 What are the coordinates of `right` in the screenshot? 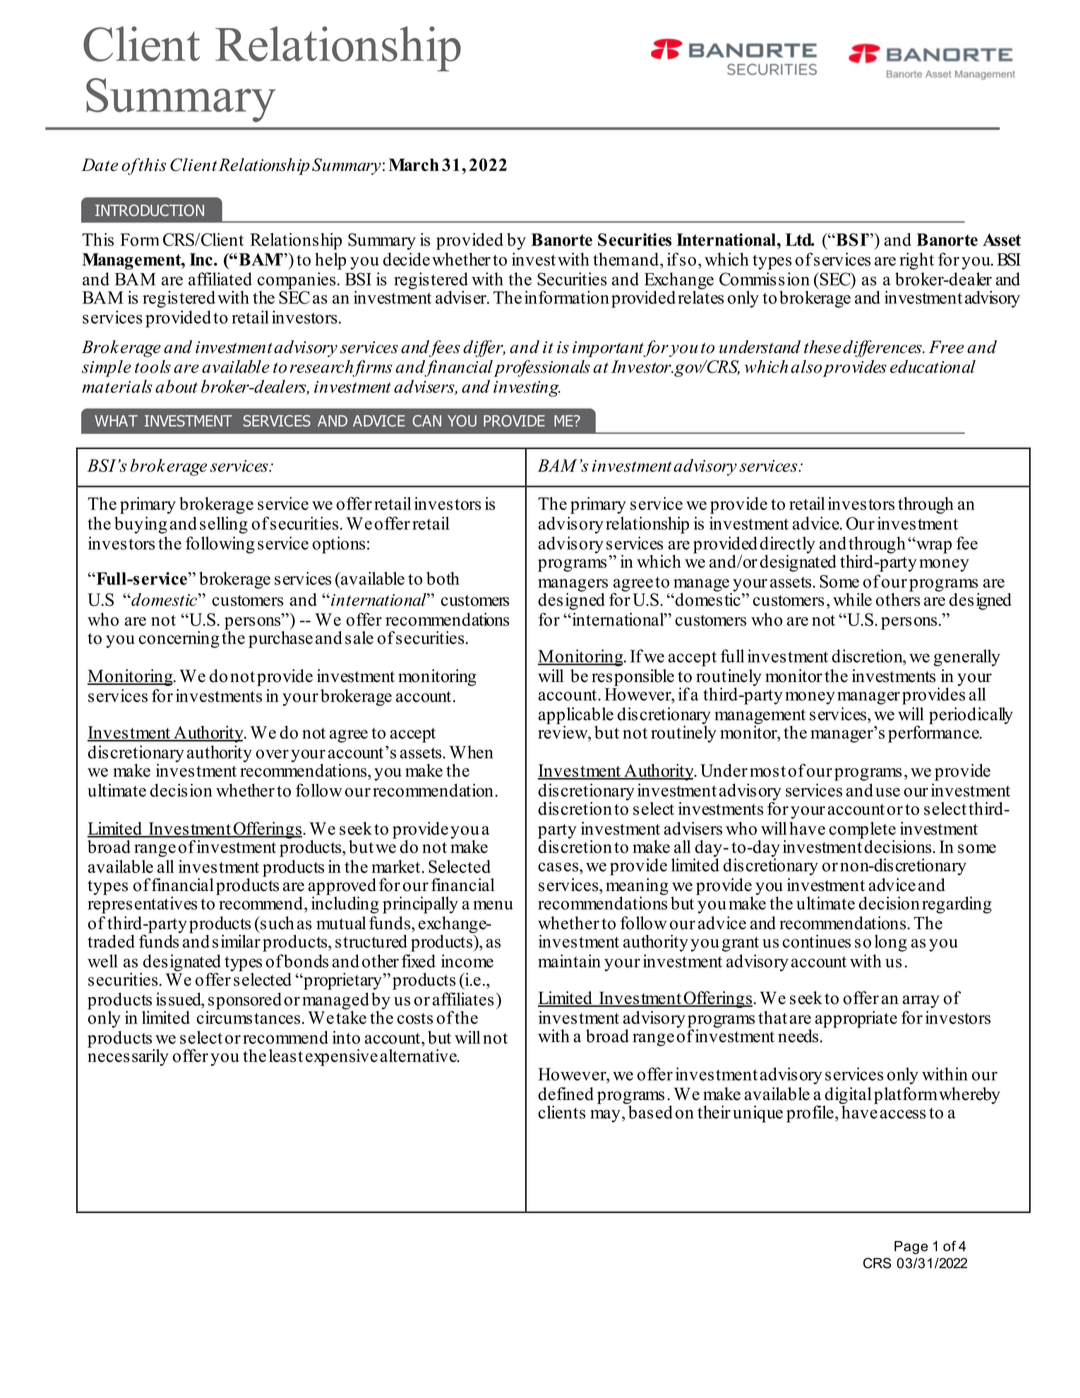 It's located at (917, 261).
